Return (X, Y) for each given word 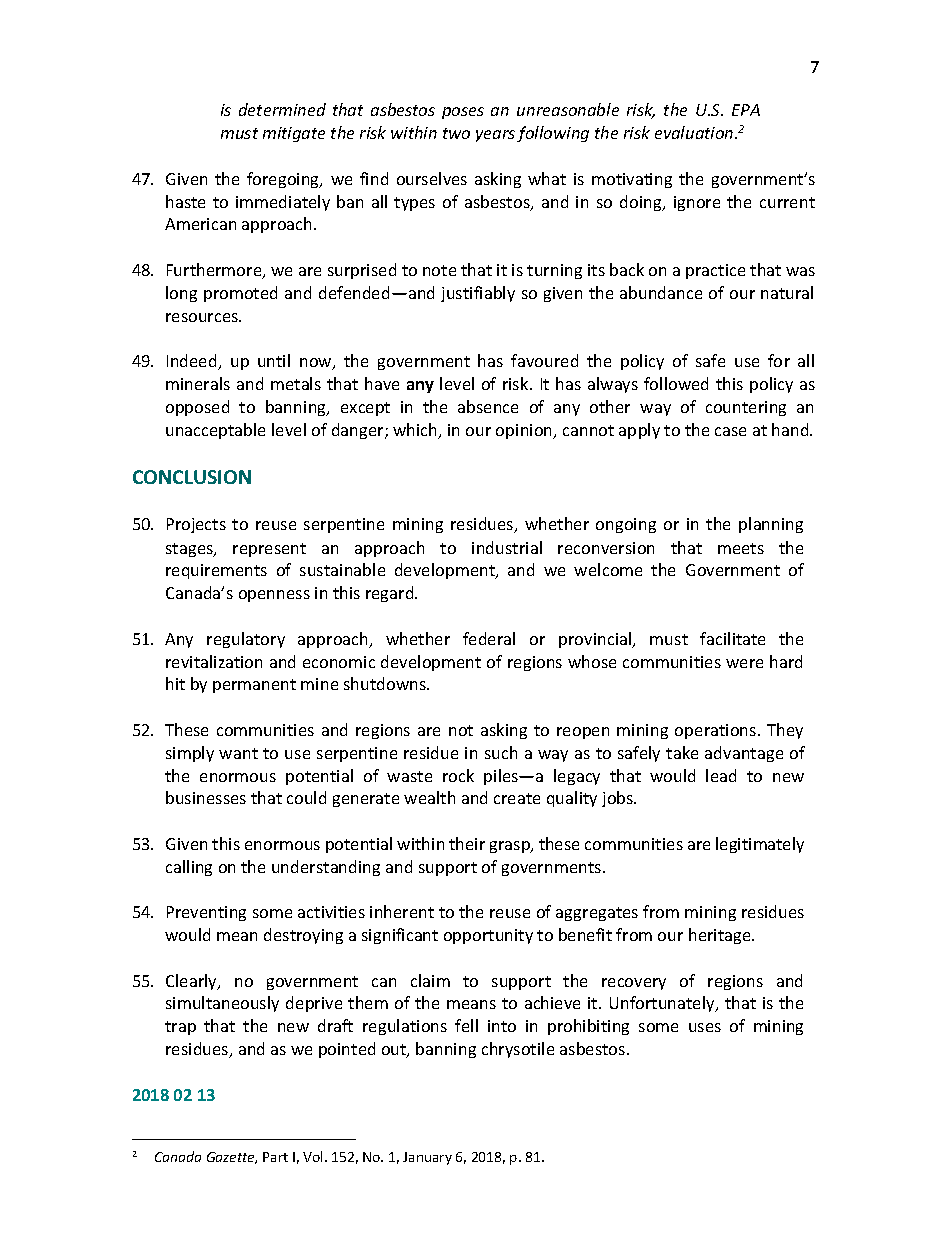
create (517, 798)
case (730, 431)
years (495, 136)
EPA (746, 110)
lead (721, 775)
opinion (525, 431)
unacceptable (215, 431)
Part (275, 1157)
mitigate (294, 134)
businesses (206, 797)
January (427, 1158)
